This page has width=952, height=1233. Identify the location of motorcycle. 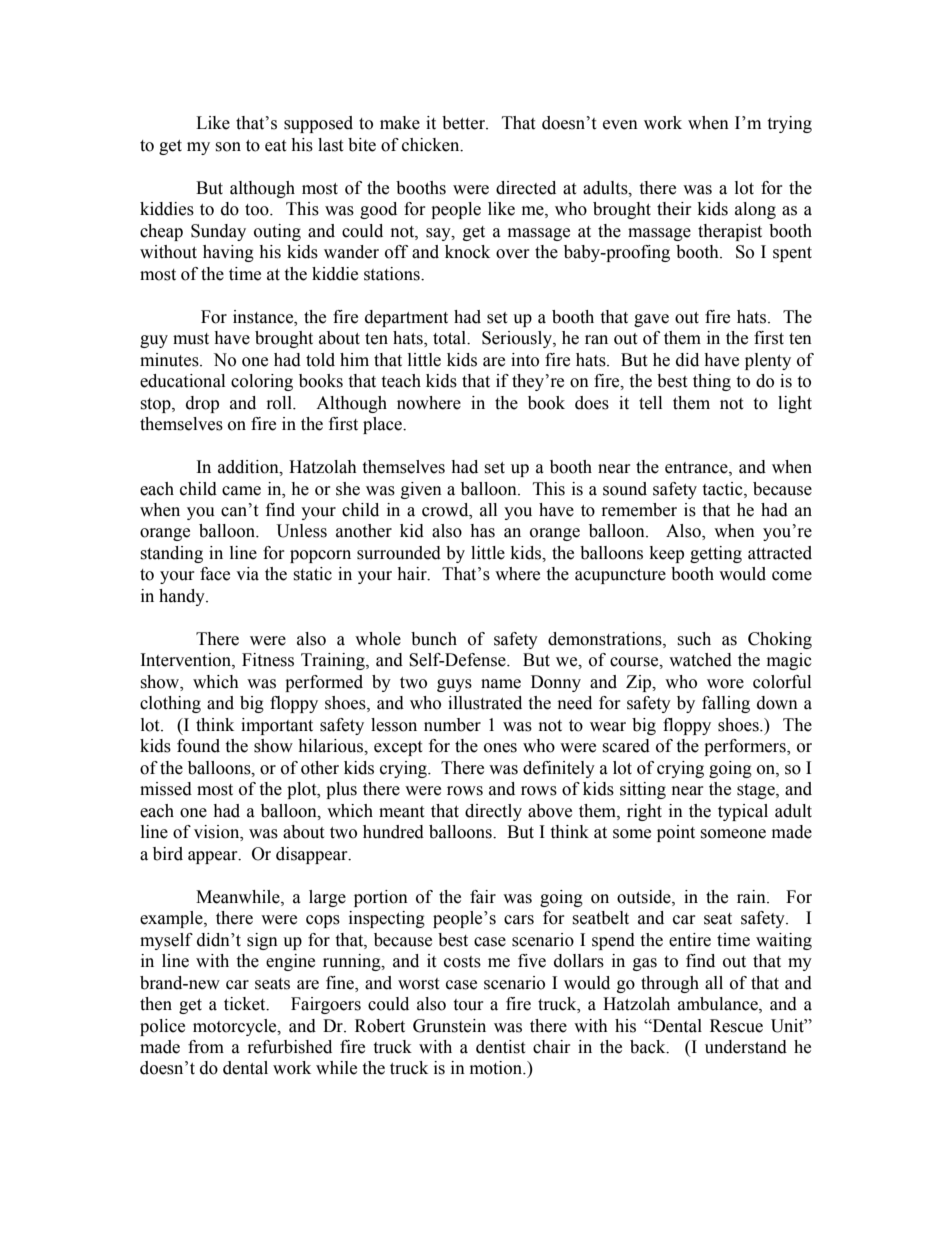
(236, 1027).
